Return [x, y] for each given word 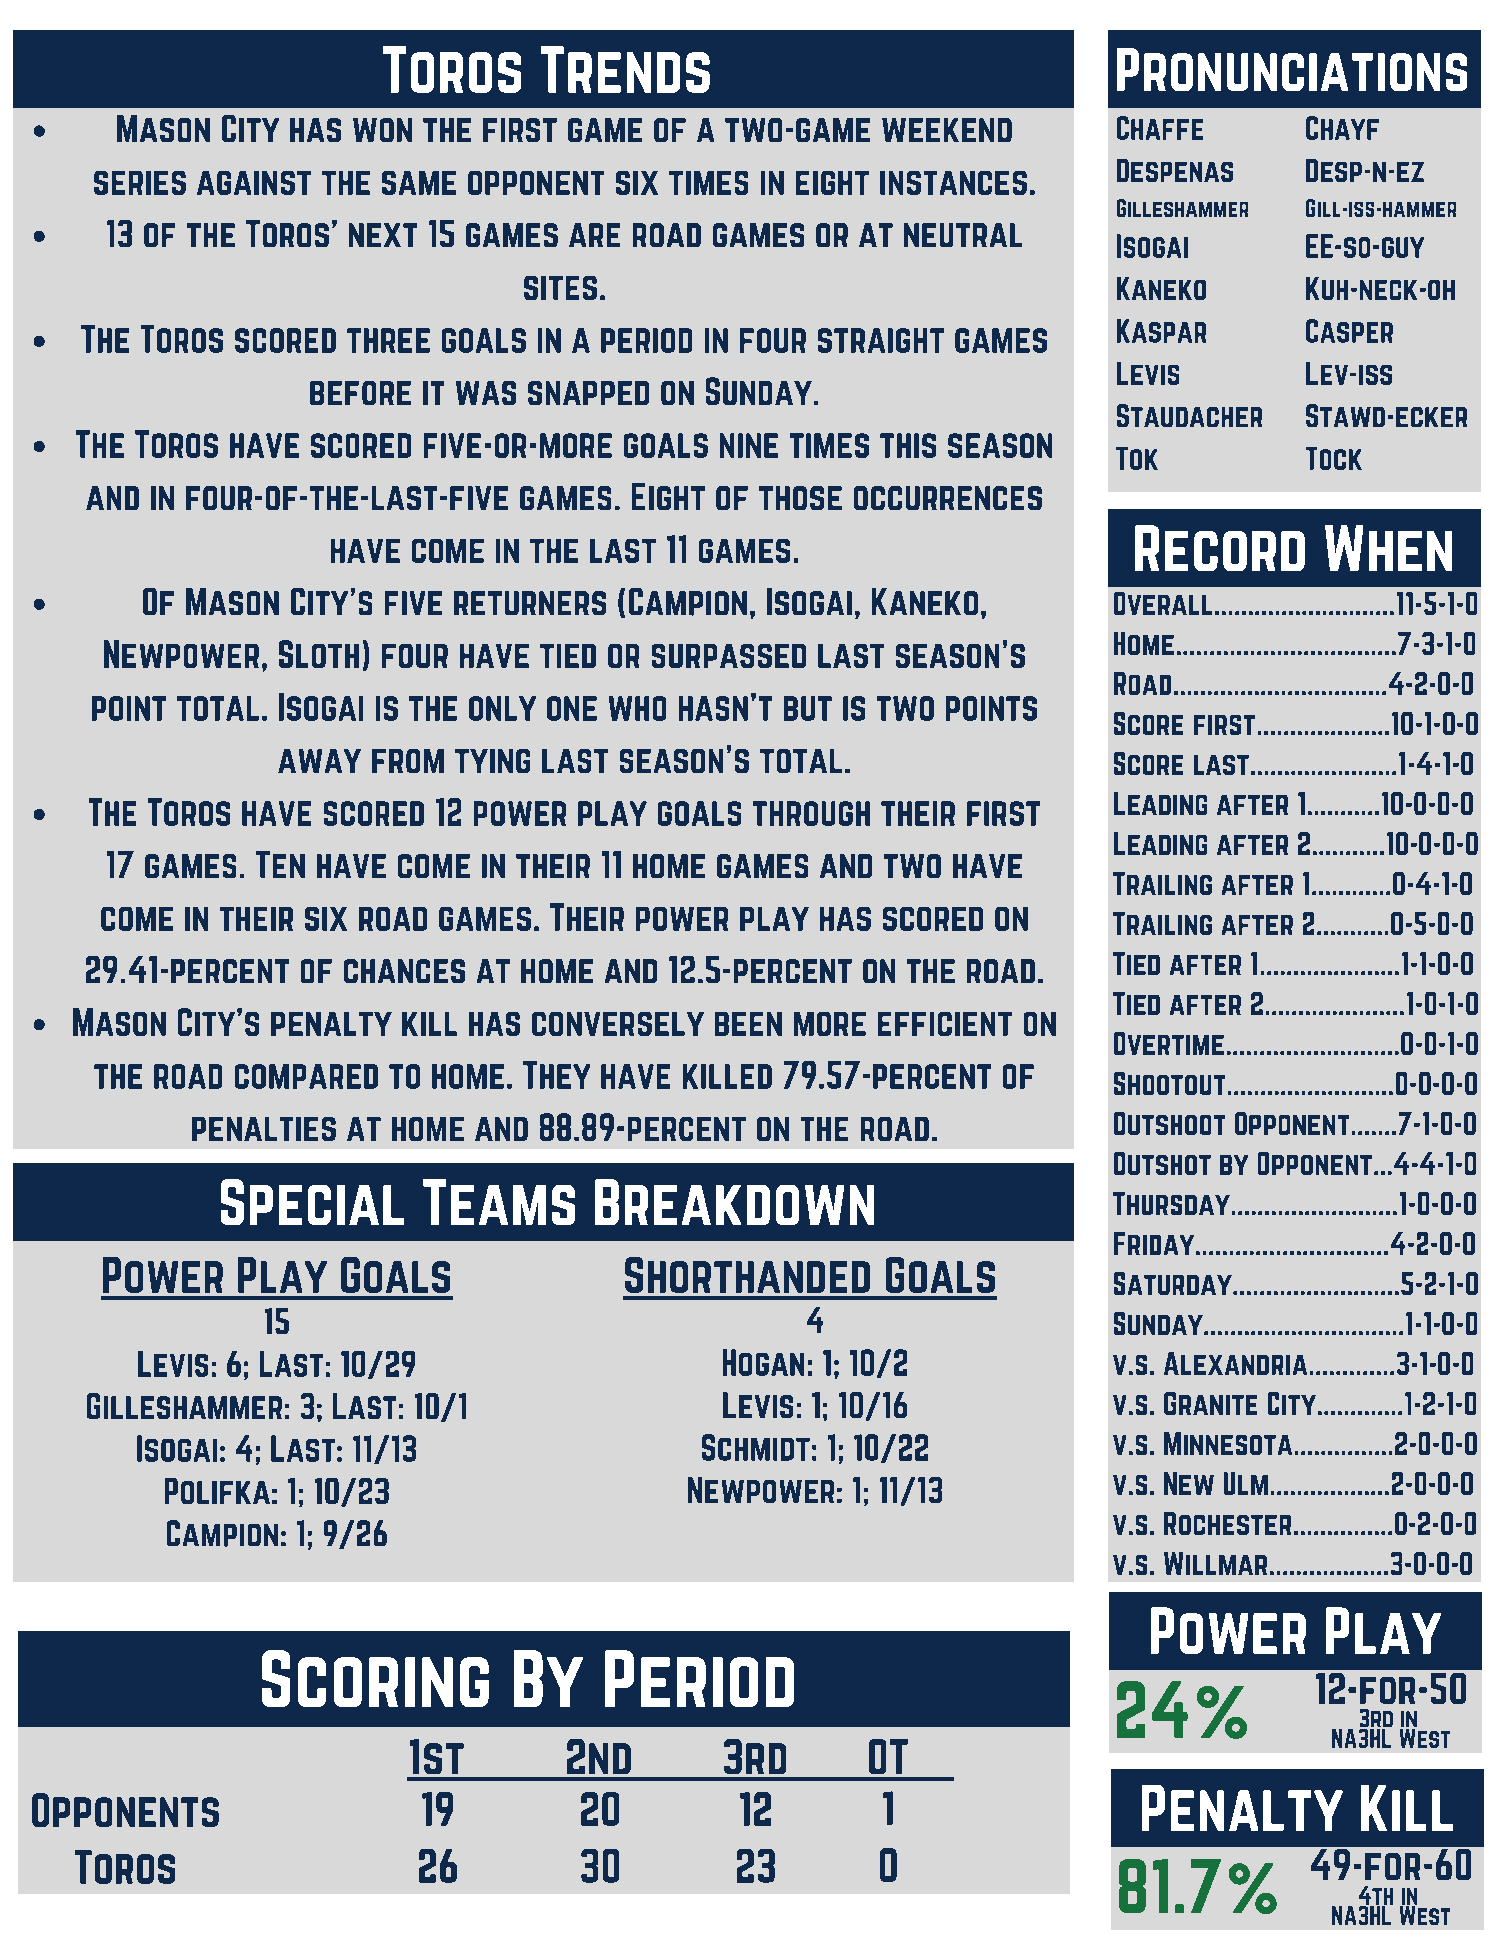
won [382, 130]
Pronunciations [1292, 69]
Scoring [375, 1678]
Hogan [763, 1362]
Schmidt [756, 1447]
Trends [625, 69]
